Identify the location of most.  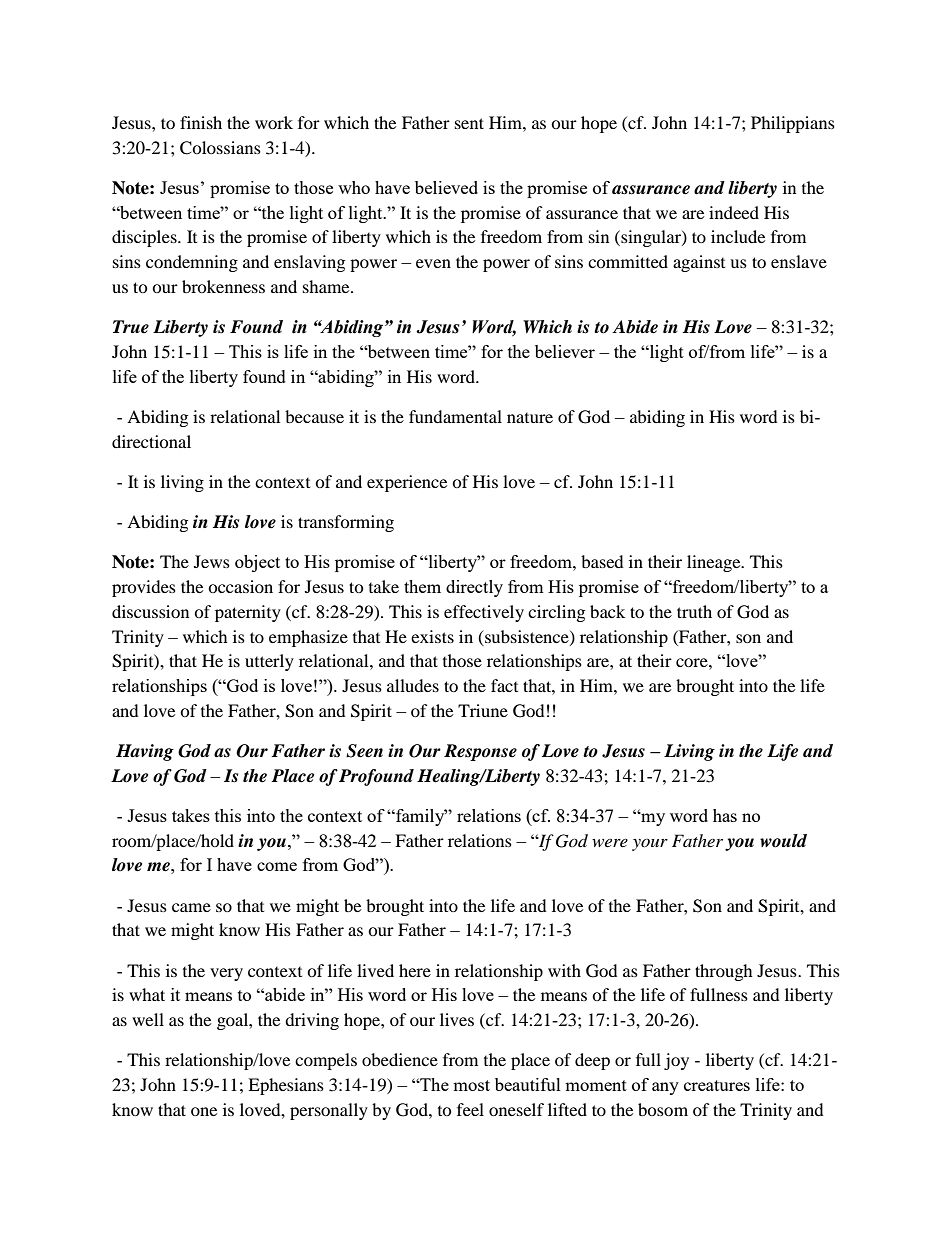
(471, 1085).
